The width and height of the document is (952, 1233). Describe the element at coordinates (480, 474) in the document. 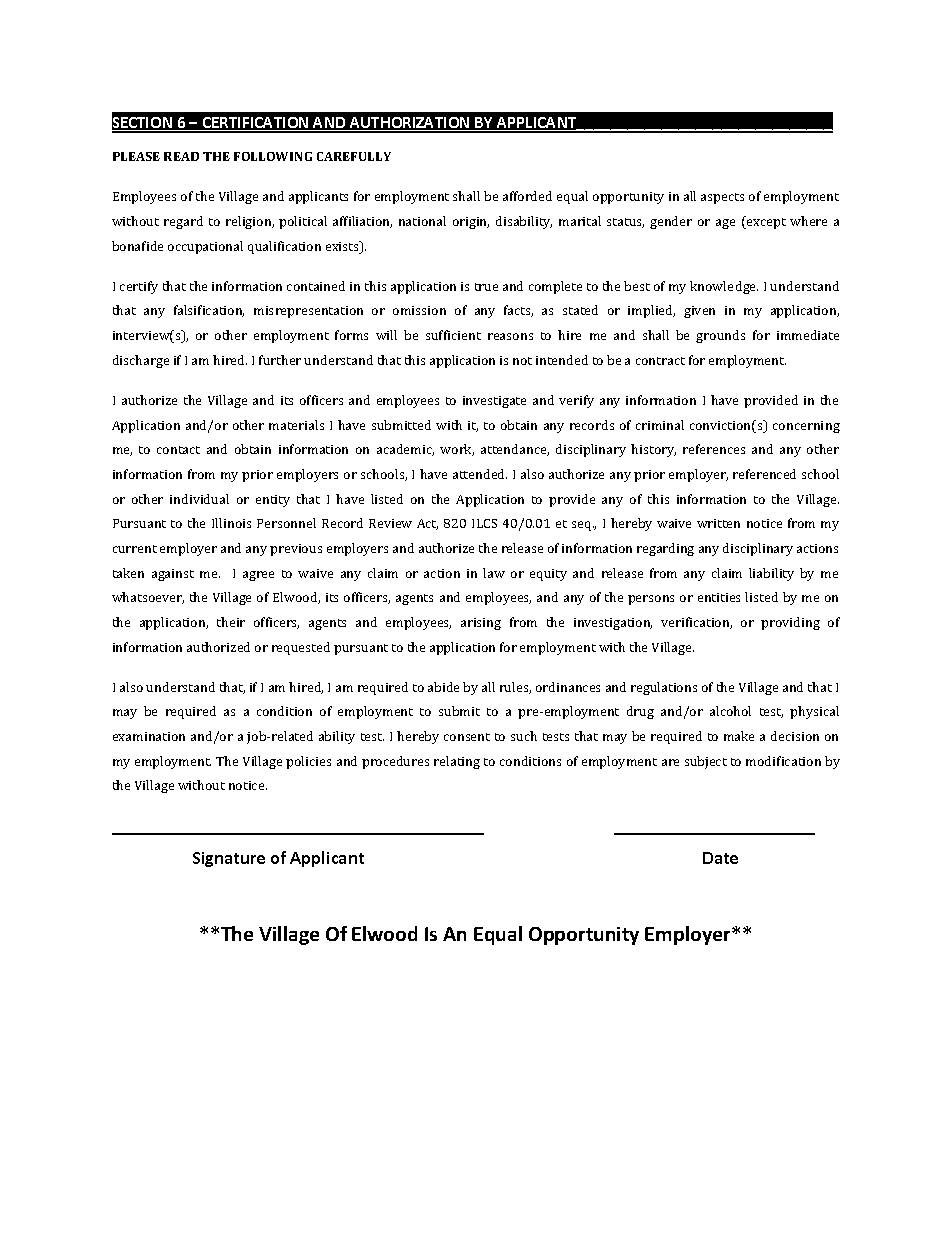

I see `attended` at that location.
